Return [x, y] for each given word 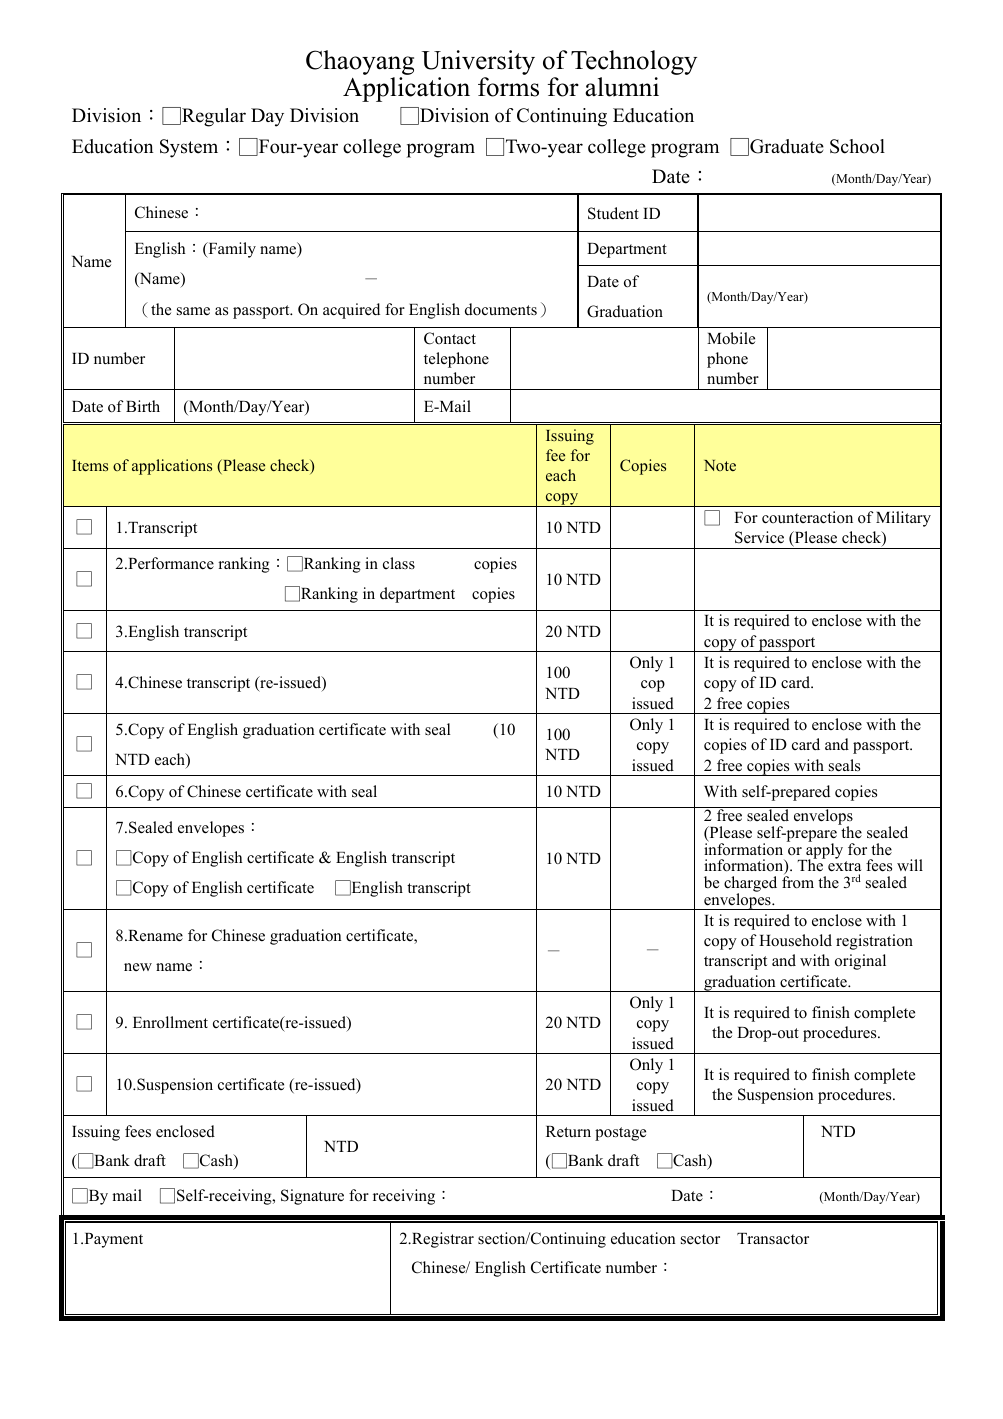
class [399, 563]
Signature [312, 1197]
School [857, 146]
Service [759, 537]
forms [508, 87]
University [478, 64]
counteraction [807, 517]
